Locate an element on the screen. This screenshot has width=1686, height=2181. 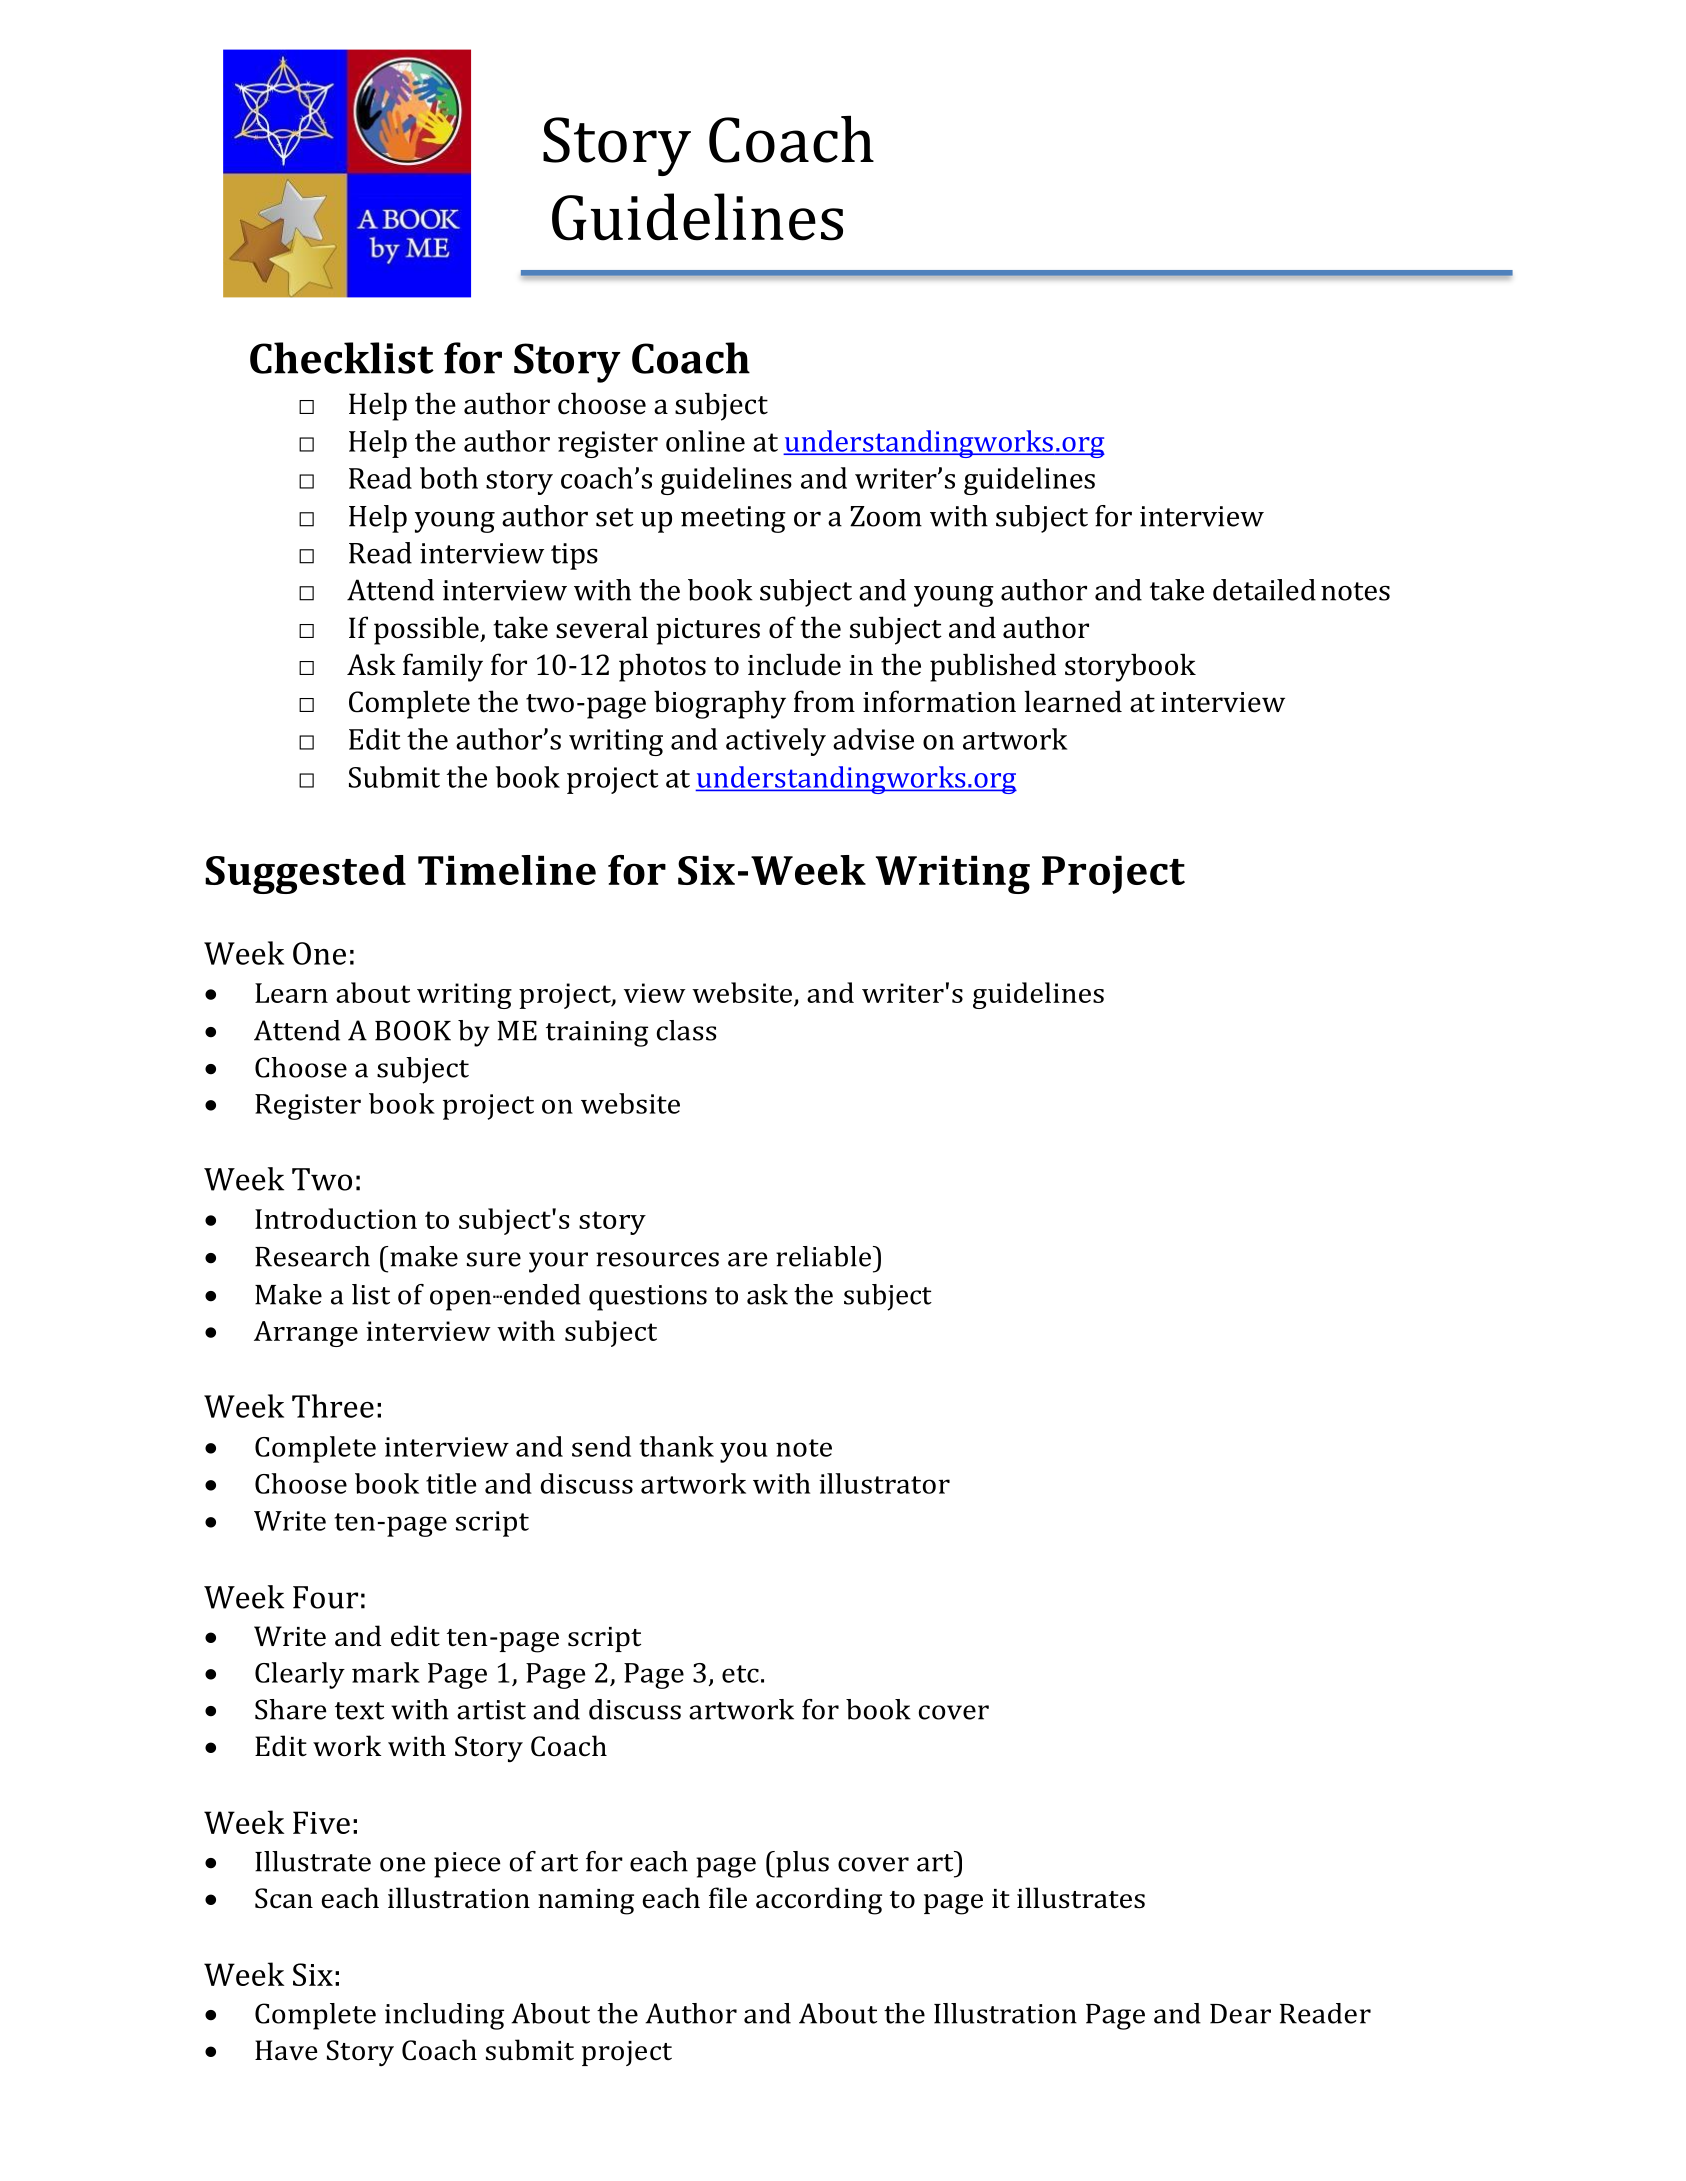
including is located at coordinates (444, 2016).
